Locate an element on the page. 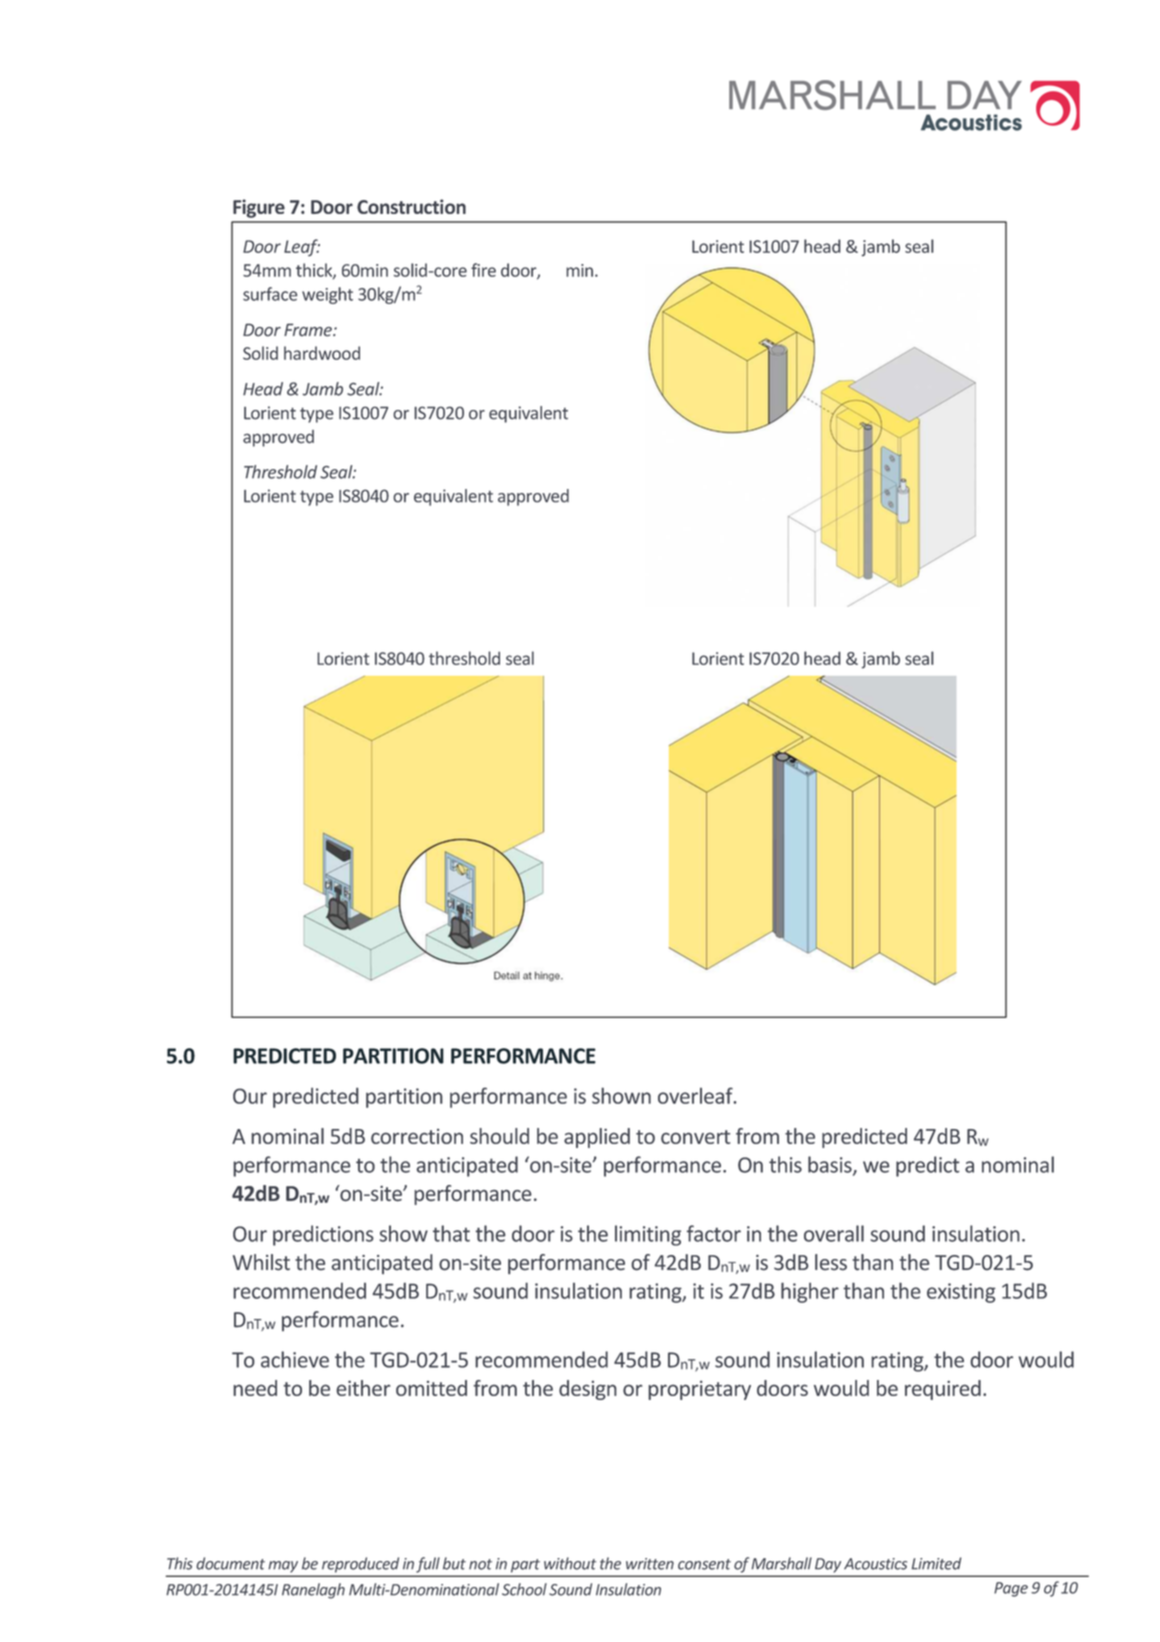 The height and width of the image is (1642, 1160). Frame is located at coordinates (309, 330).
